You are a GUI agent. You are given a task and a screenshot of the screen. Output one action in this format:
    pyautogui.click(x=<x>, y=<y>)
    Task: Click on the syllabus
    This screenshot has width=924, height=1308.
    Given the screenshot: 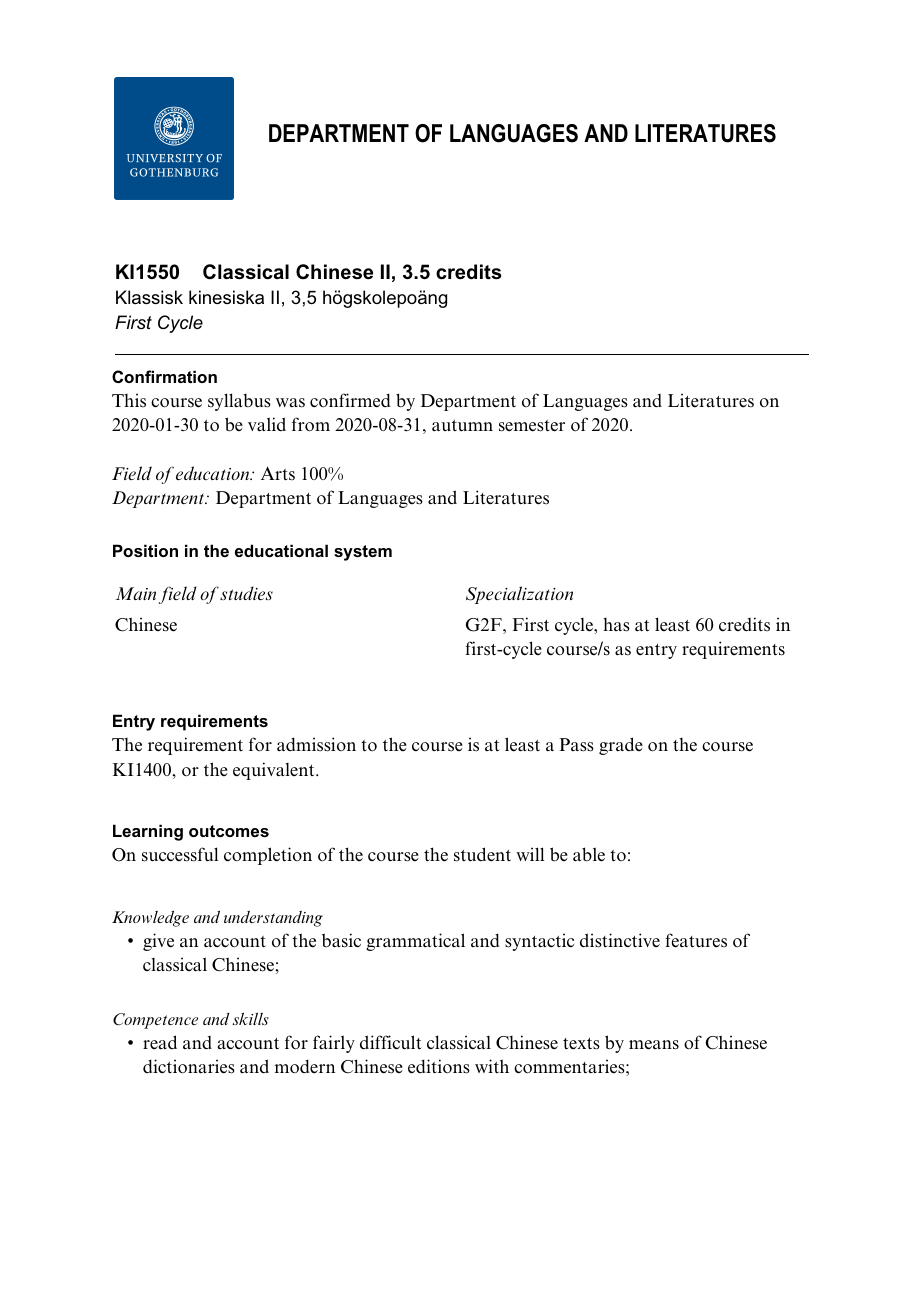 What is the action you would take?
    pyautogui.click(x=239, y=402)
